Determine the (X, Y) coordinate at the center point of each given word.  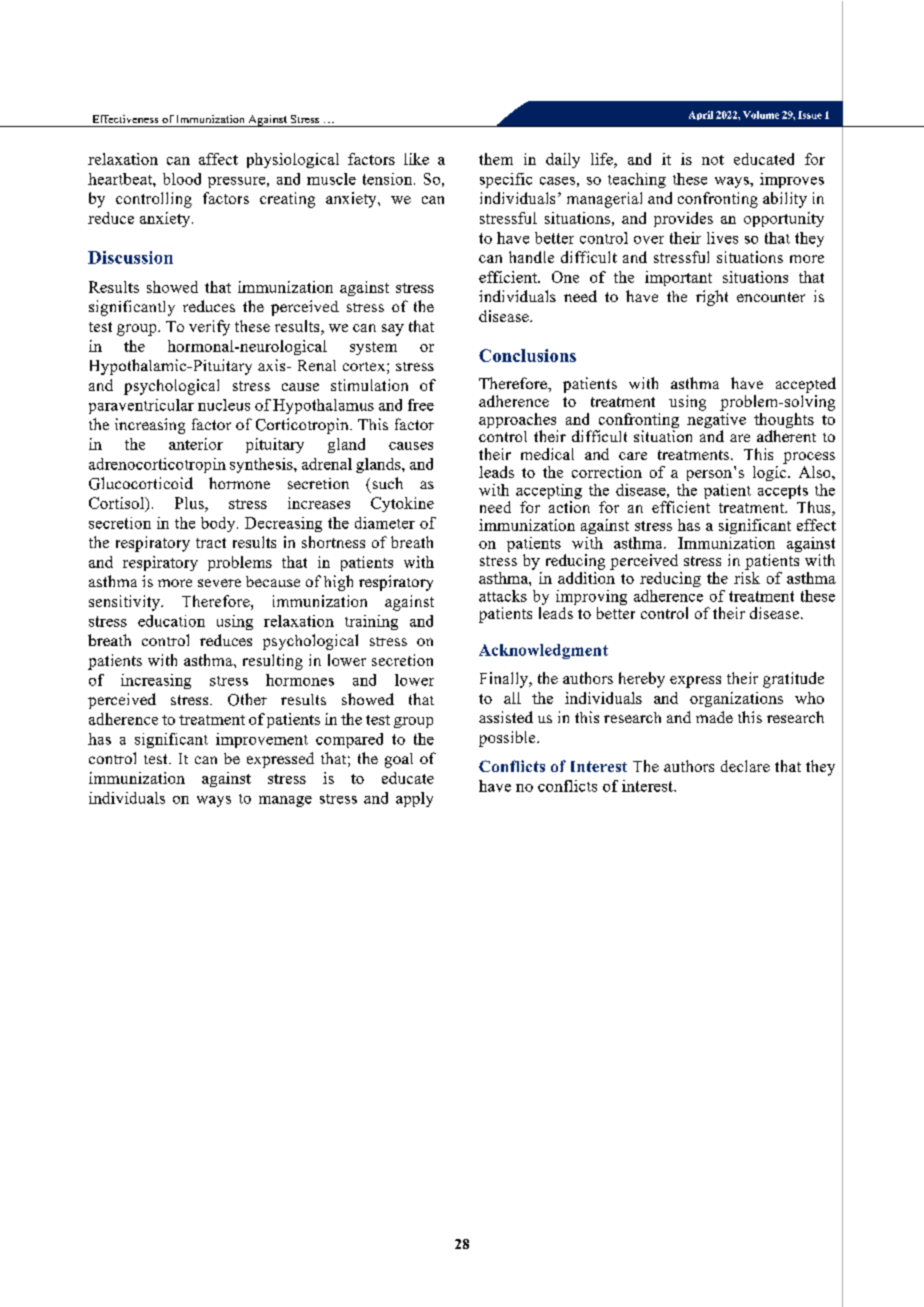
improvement (262, 740)
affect (218, 159)
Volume (761, 115)
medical (547, 454)
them (496, 159)
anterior (196, 444)
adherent (786, 436)
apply (414, 799)
